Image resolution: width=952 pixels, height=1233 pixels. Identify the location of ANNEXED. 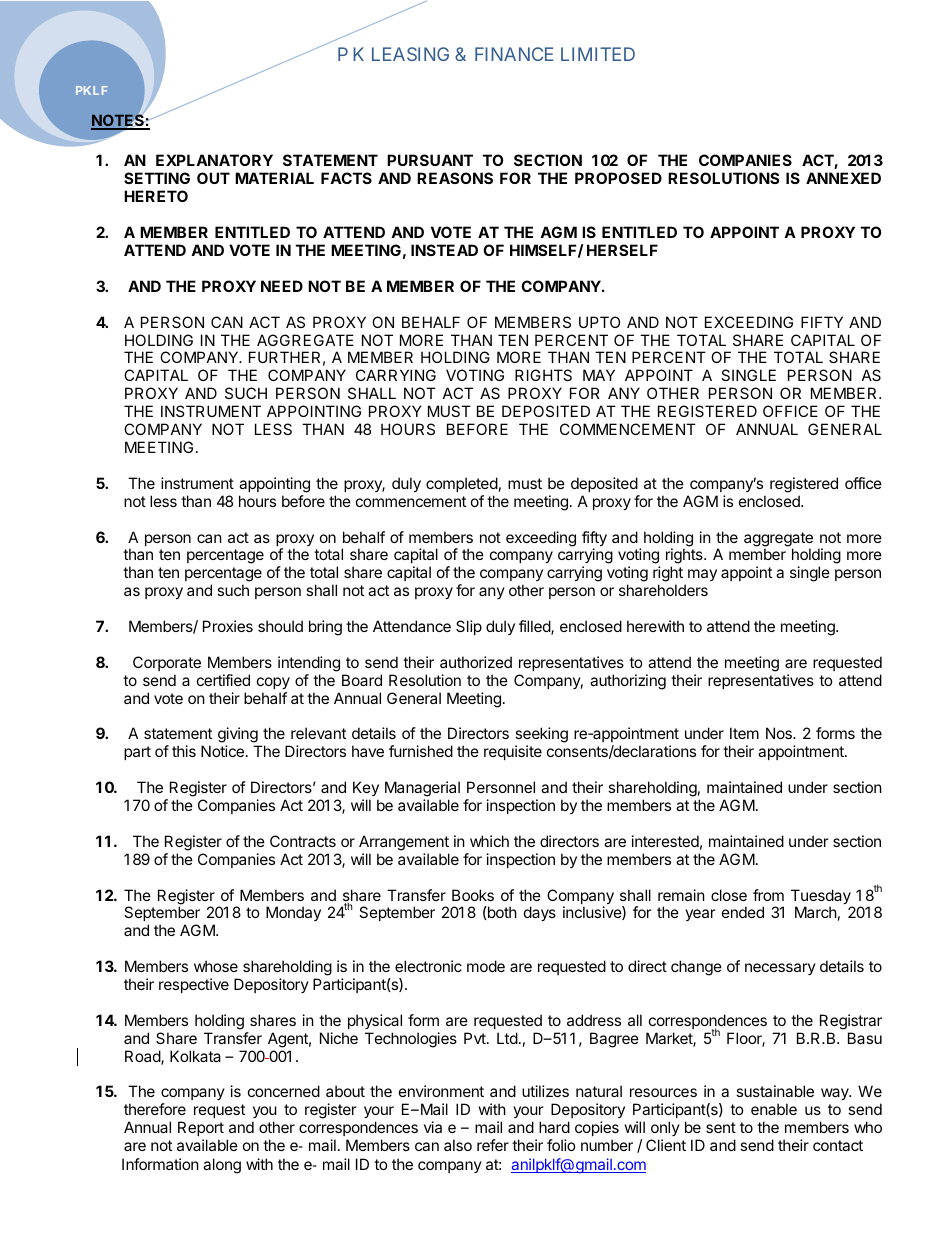
(843, 178).
